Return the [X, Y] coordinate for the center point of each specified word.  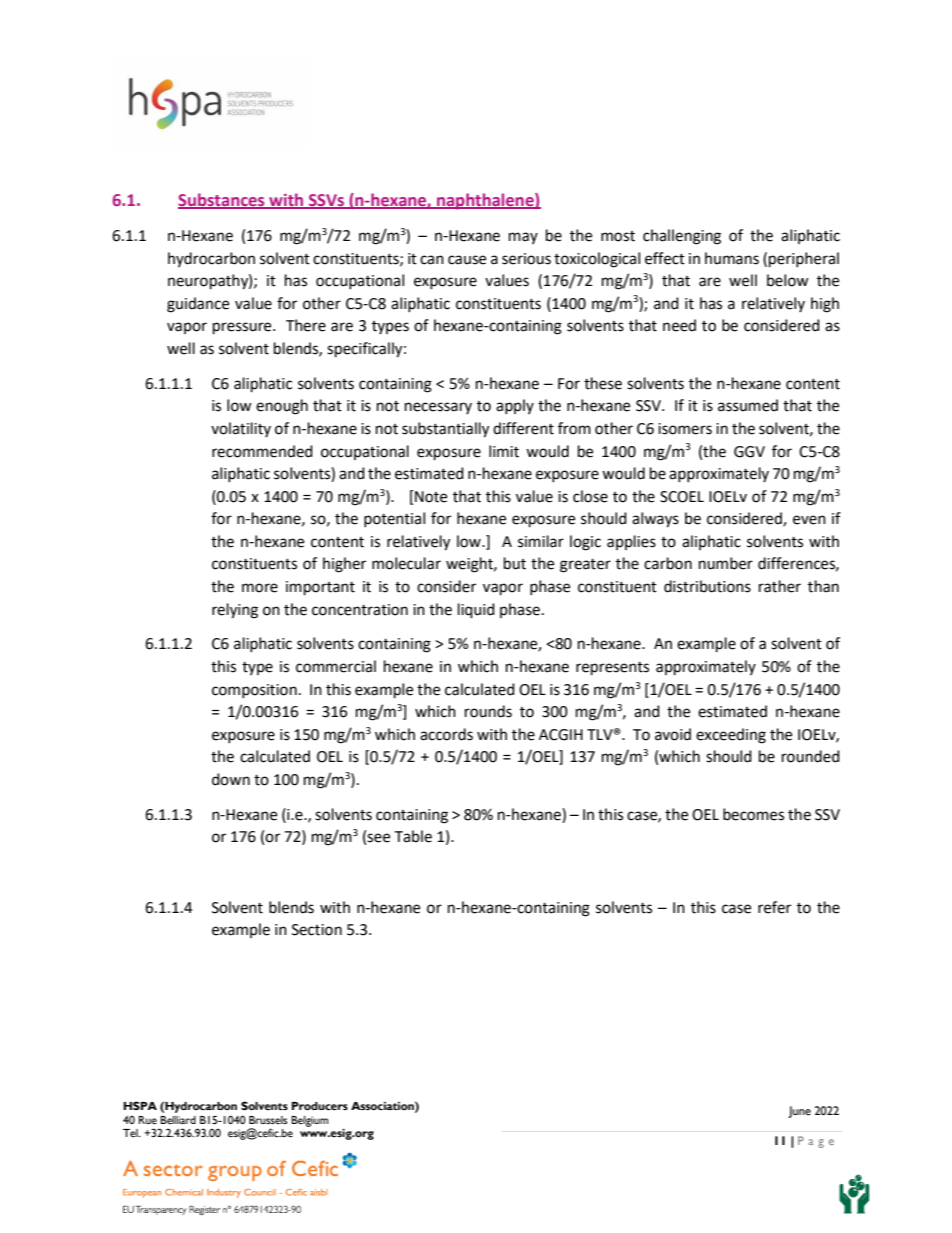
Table [413, 836]
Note [430, 496]
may [523, 238]
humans [732, 258]
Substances [222, 200]
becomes [753, 814]
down [231, 779]
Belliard [178, 1120]
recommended [262, 451]
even [809, 520]
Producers [320, 1106]
